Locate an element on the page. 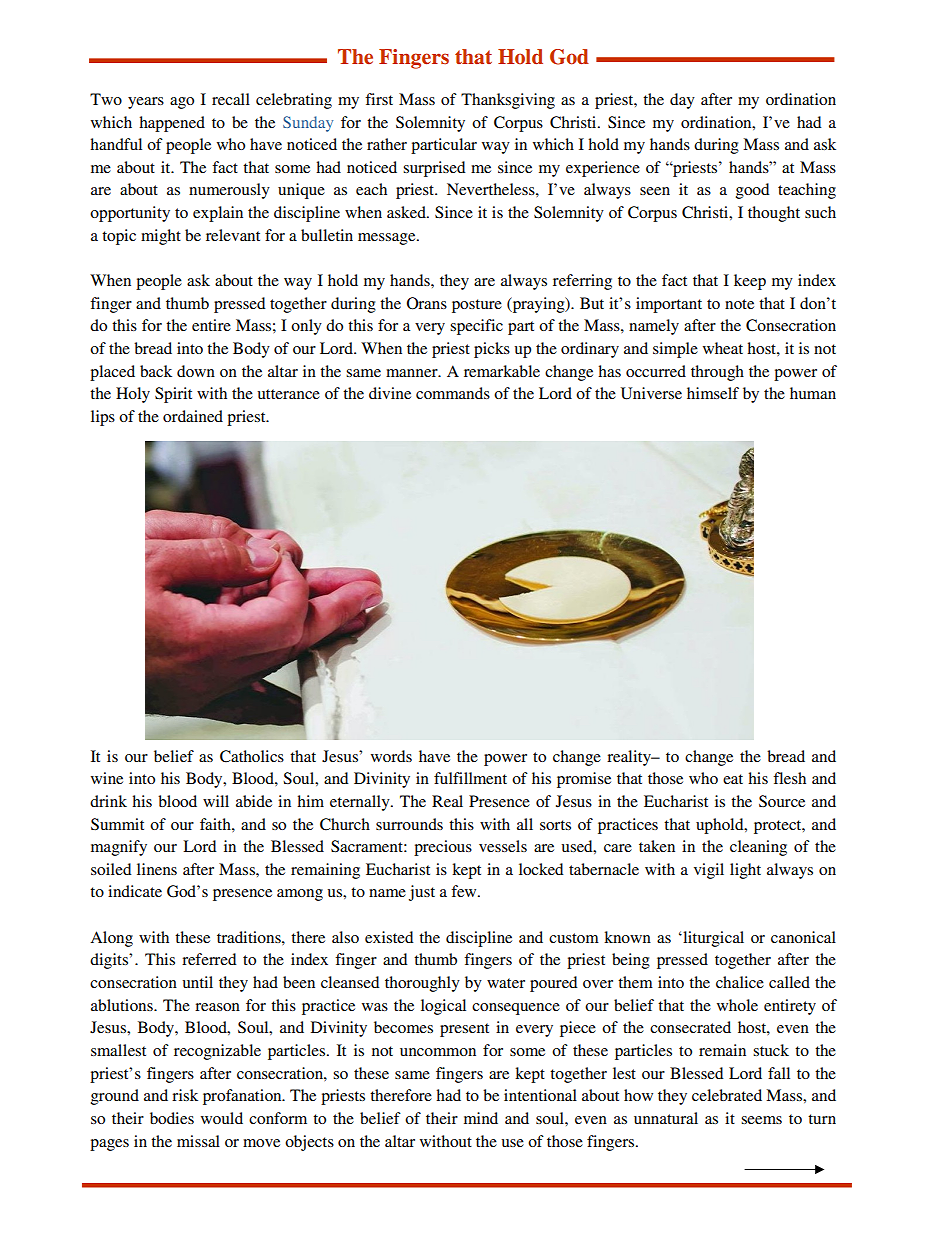  linens is located at coordinates (157, 869).
